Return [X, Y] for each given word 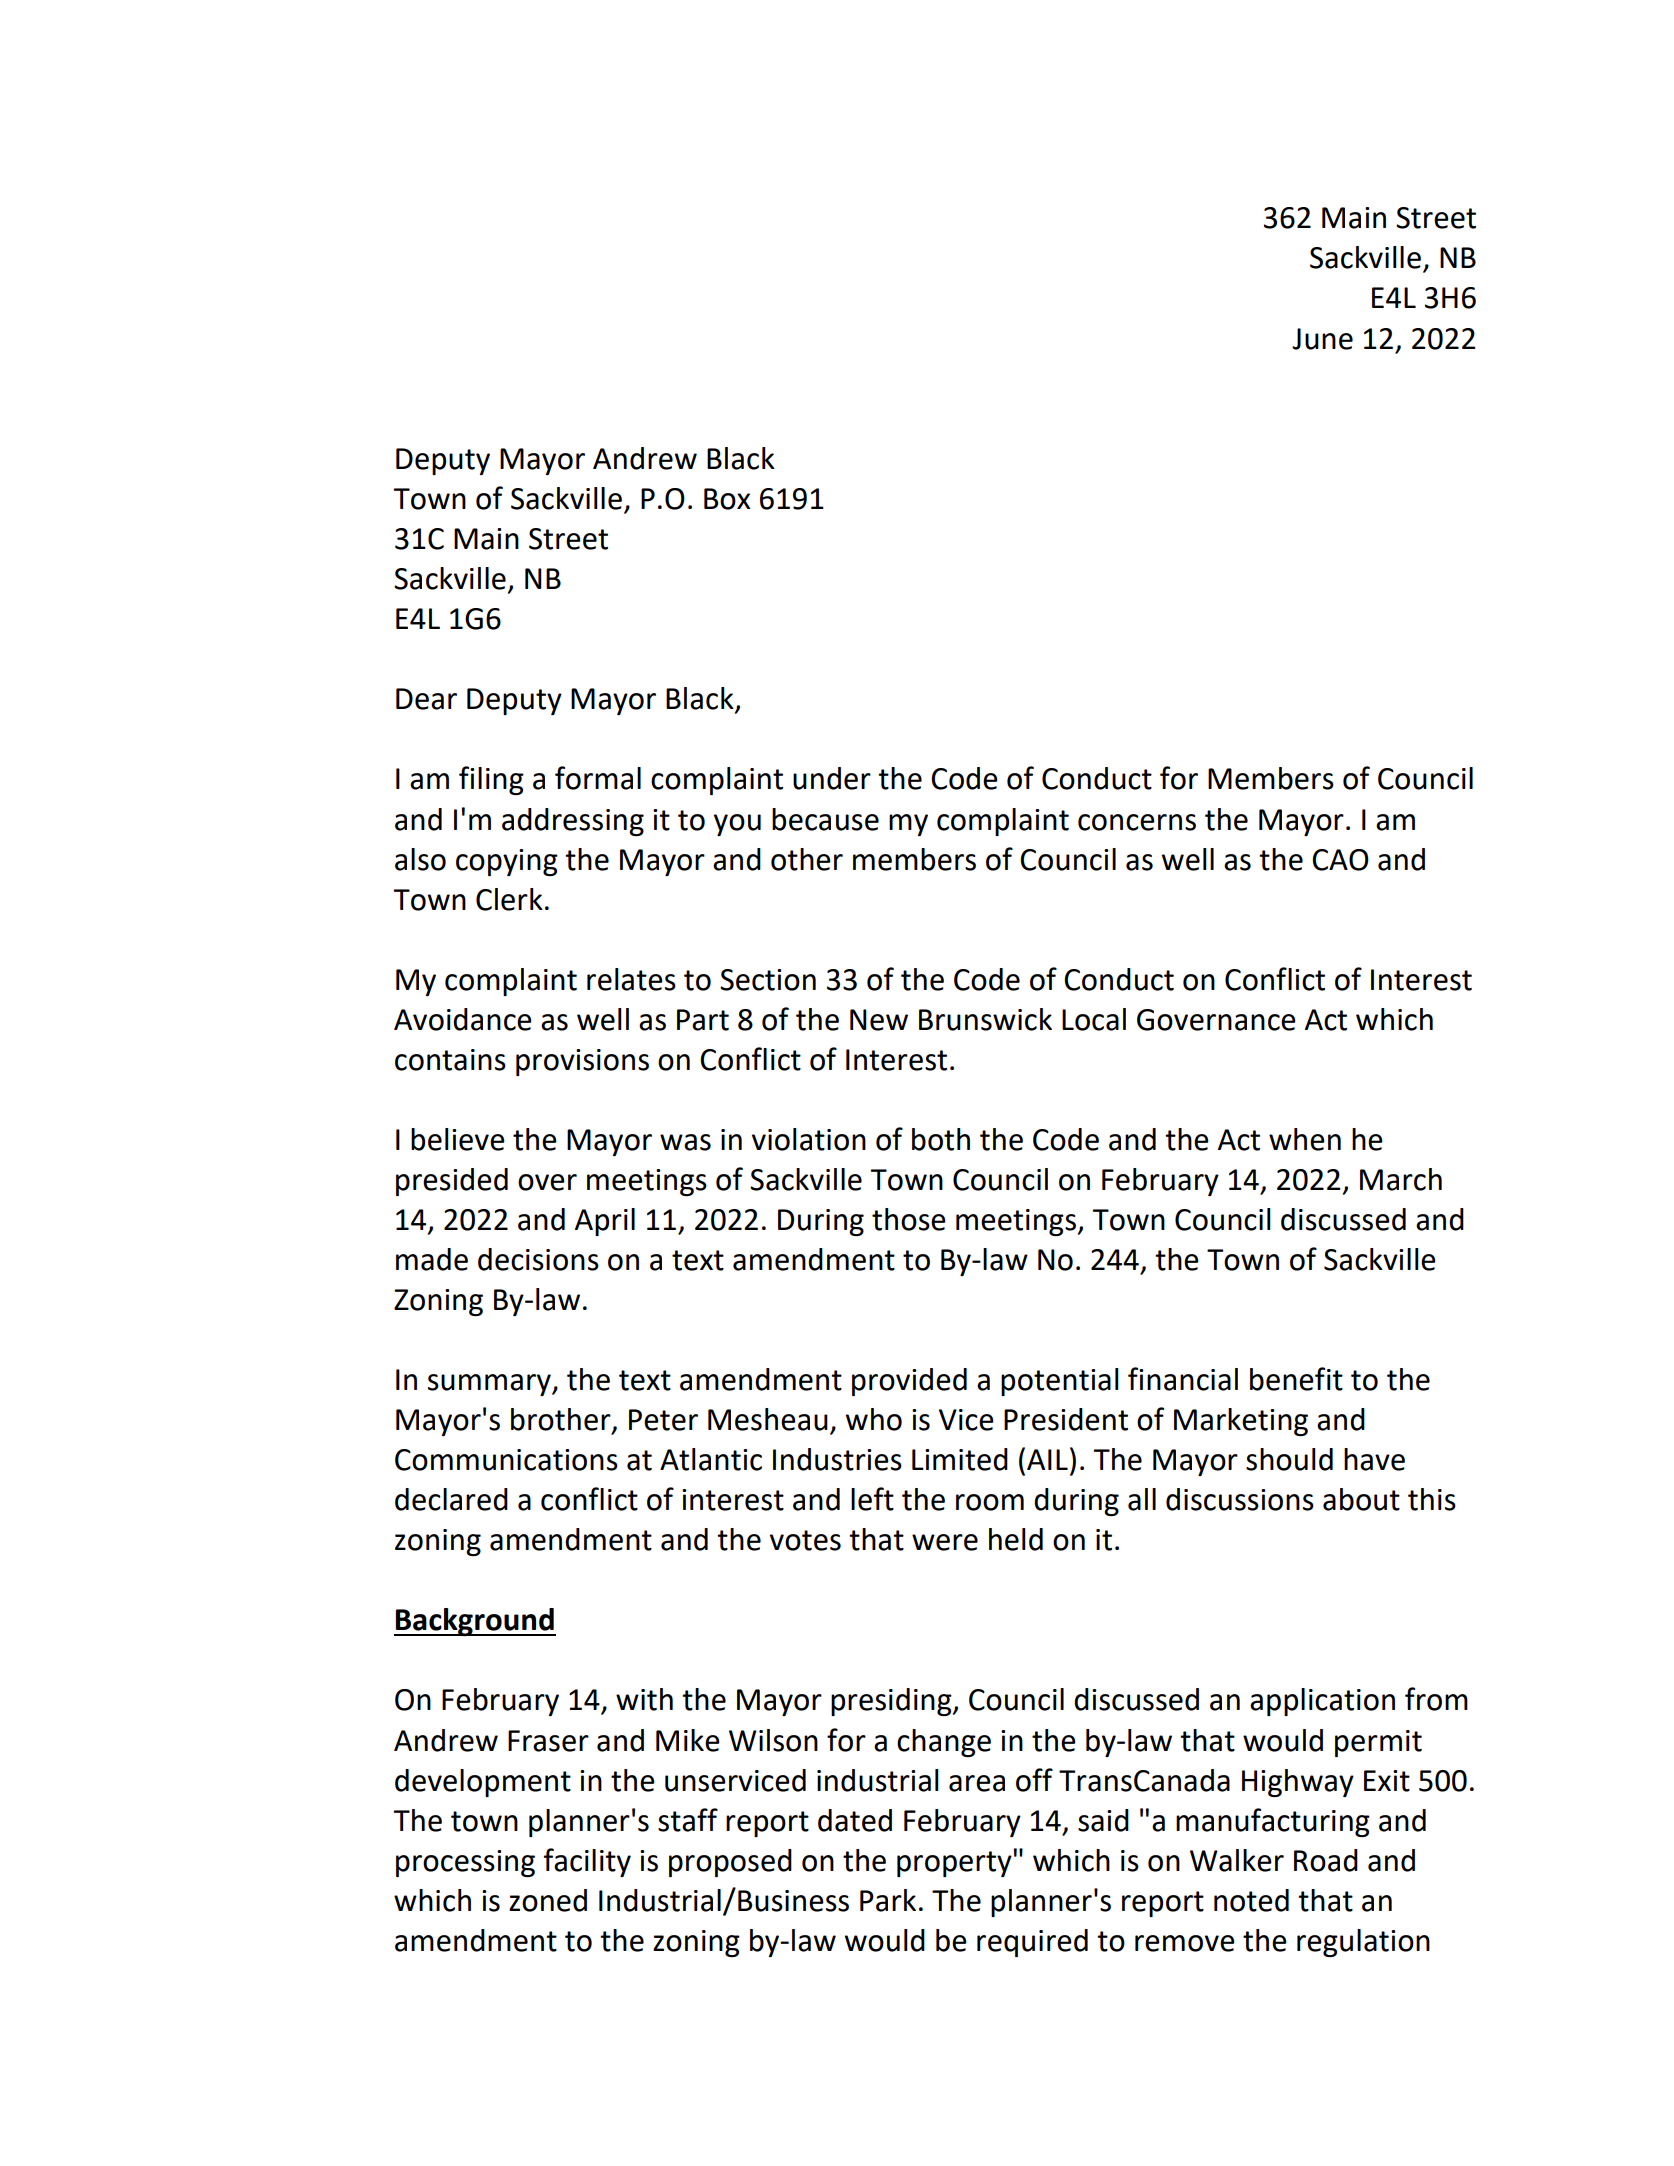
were [945, 1542]
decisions [538, 1259]
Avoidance [463, 1019]
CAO [1340, 860]
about [1361, 1499]
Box [727, 499]
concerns [1137, 822]
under [832, 778]
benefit [1296, 1379]
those [909, 1219]
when [1305, 1139]
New [879, 1020]
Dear [426, 699]
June [1322, 339]
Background [475, 1622]
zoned [548, 1900]
